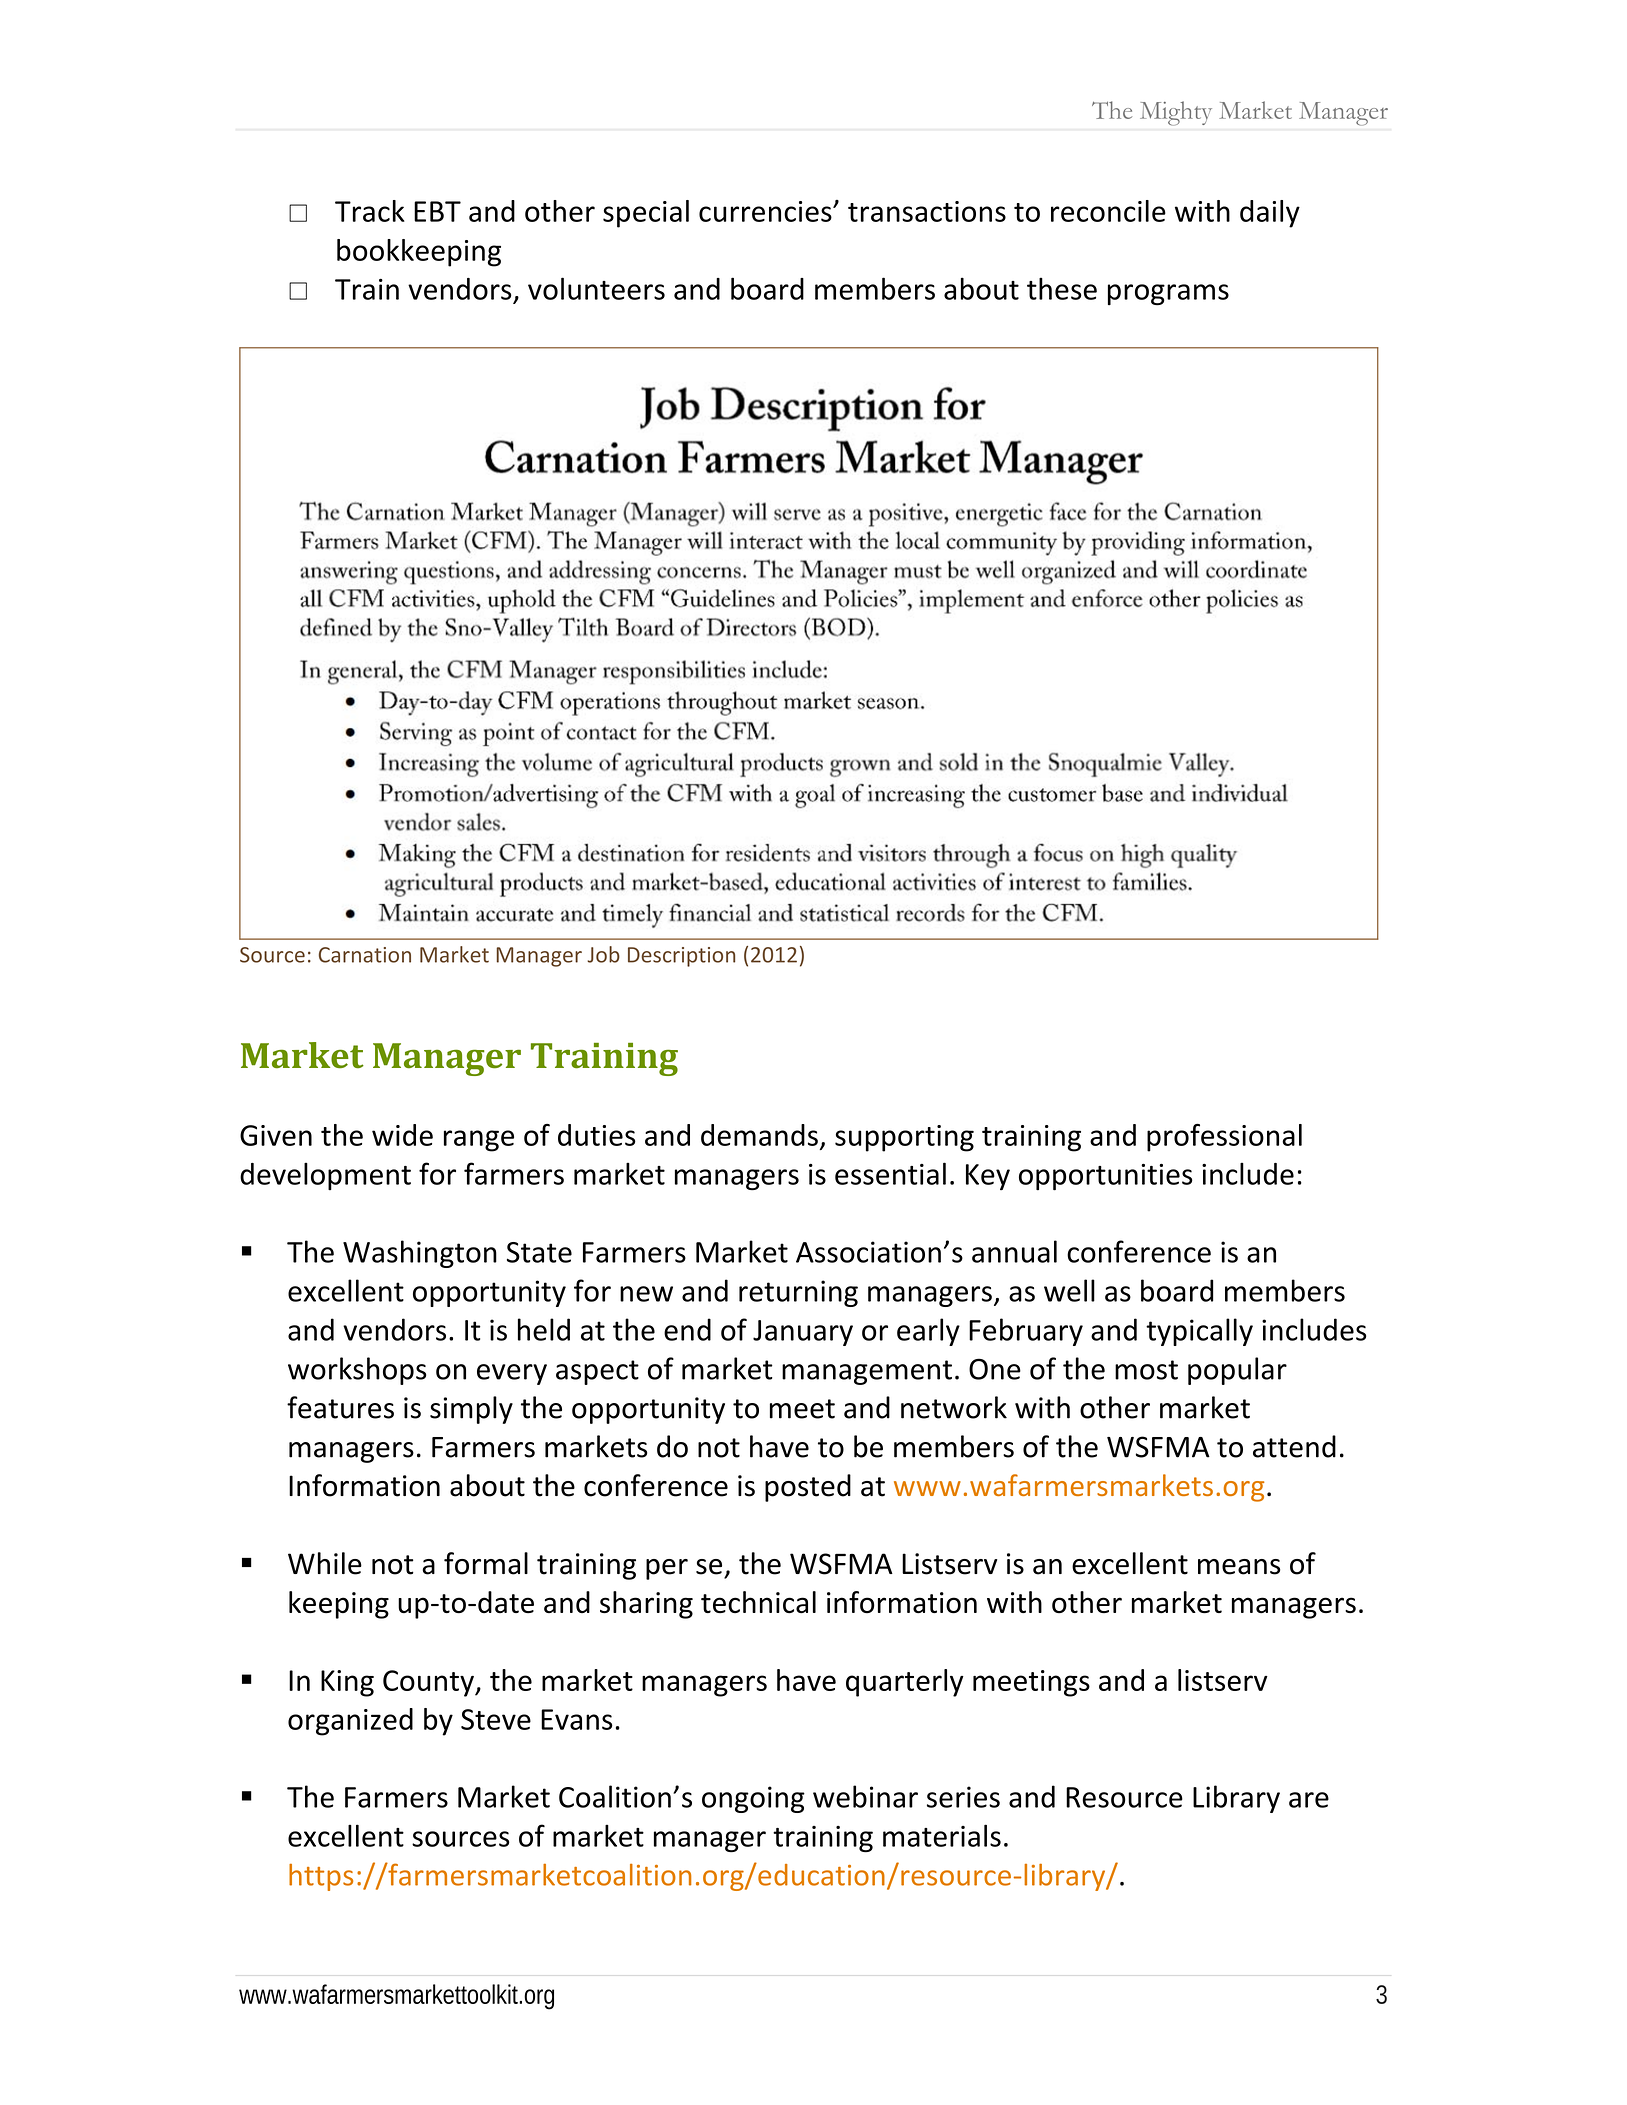  What do you see at coordinates (350, 1722) in the screenshot?
I see `organized` at bounding box center [350, 1722].
